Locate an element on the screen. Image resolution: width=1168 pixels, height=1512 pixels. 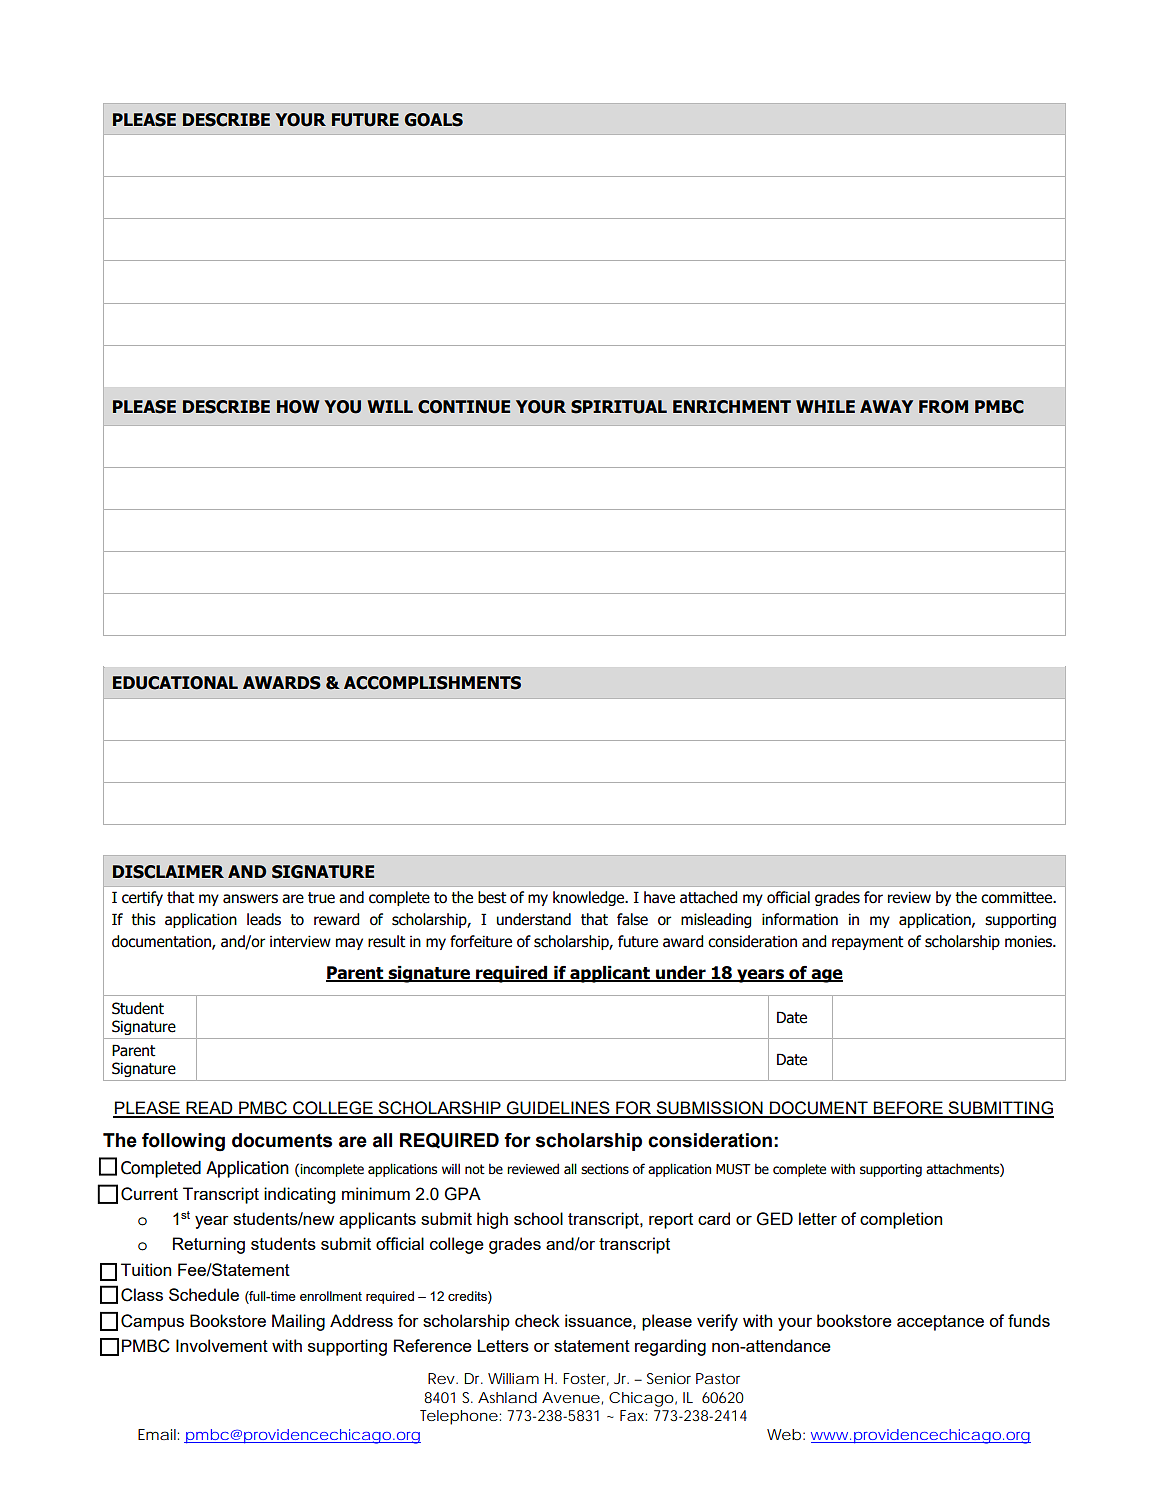
GOALS is located at coordinates (434, 120).
